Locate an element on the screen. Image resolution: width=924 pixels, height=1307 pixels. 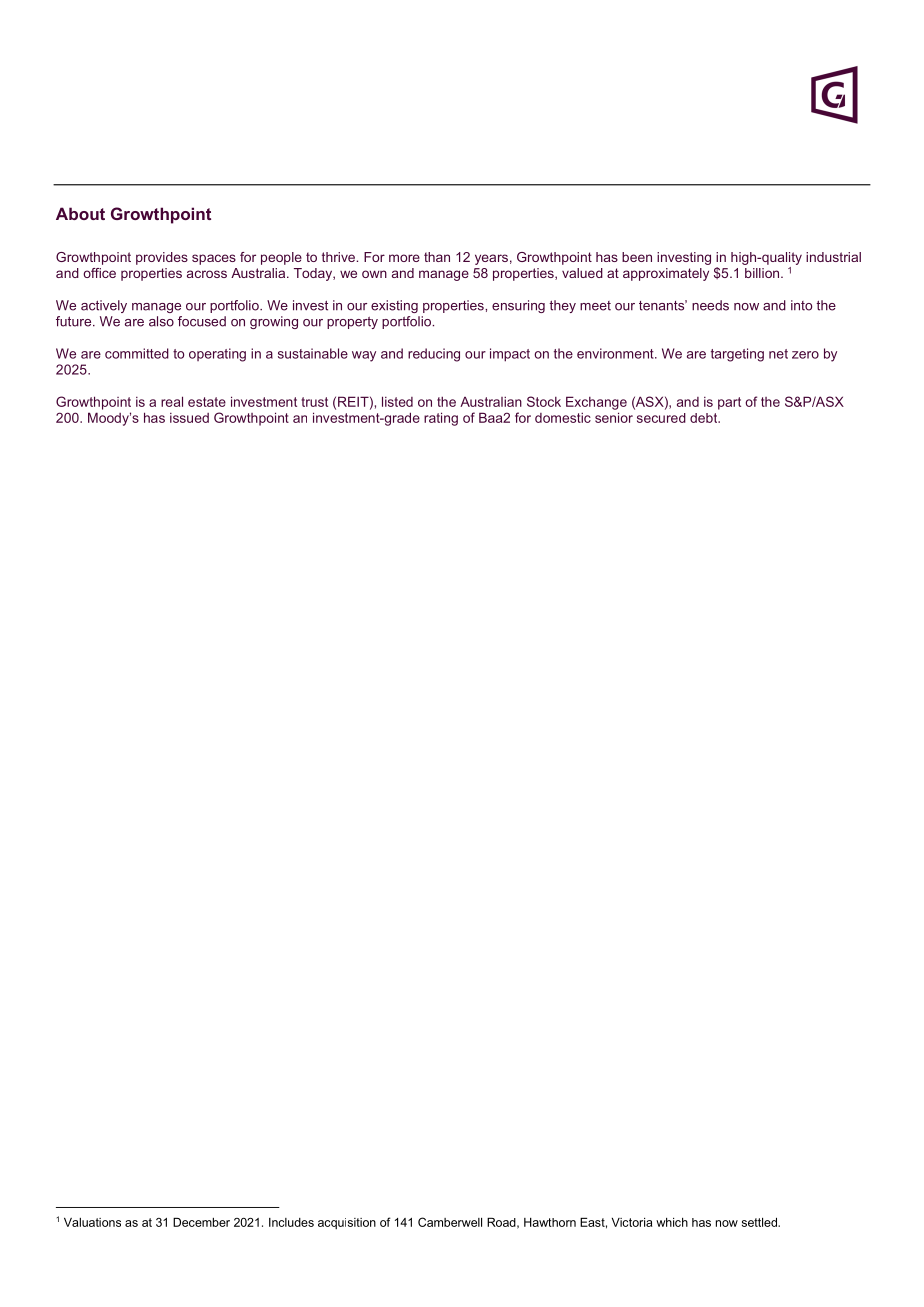
listed is located at coordinates (397, 401).
